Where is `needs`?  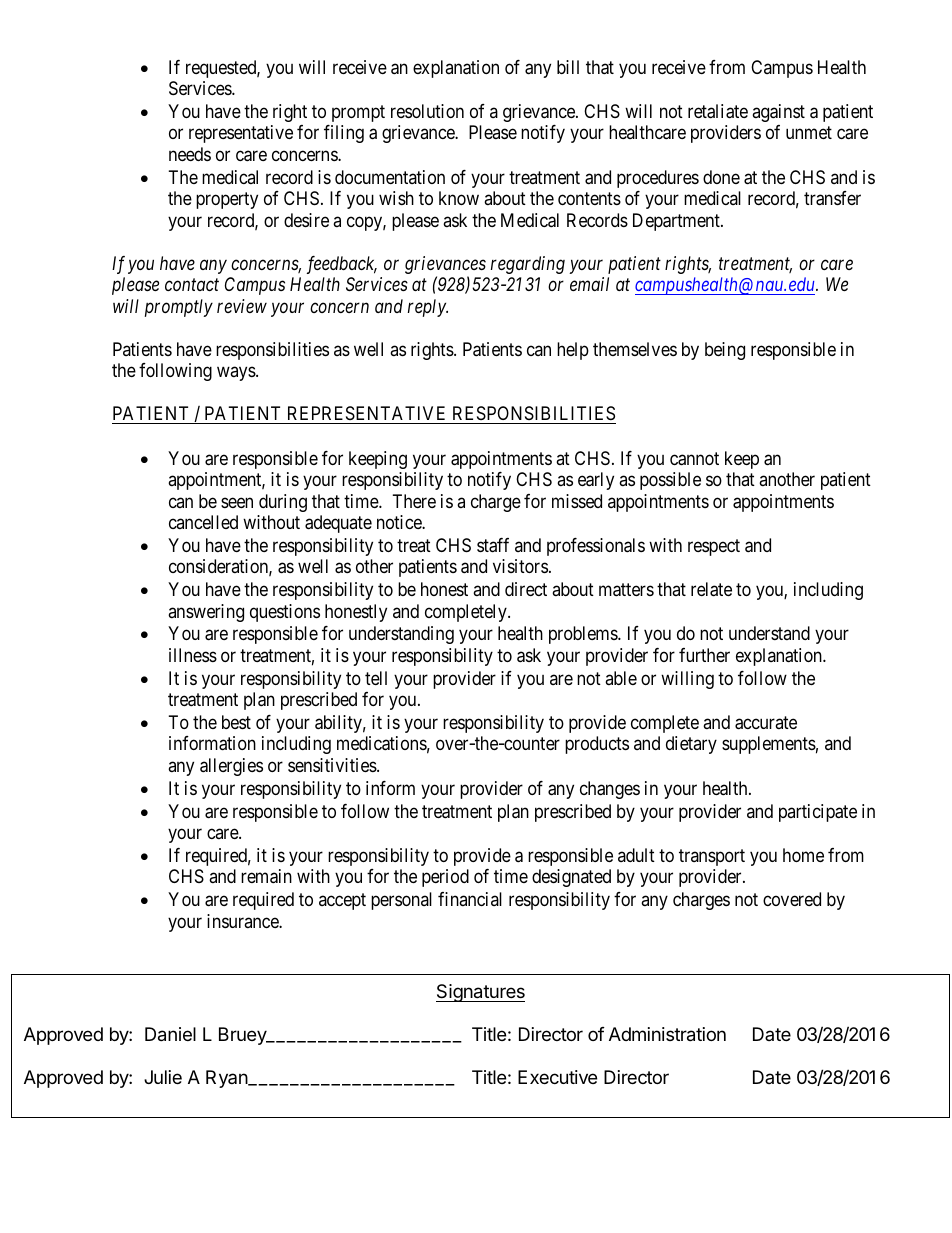
needs is located at coordinates (190, 154).
